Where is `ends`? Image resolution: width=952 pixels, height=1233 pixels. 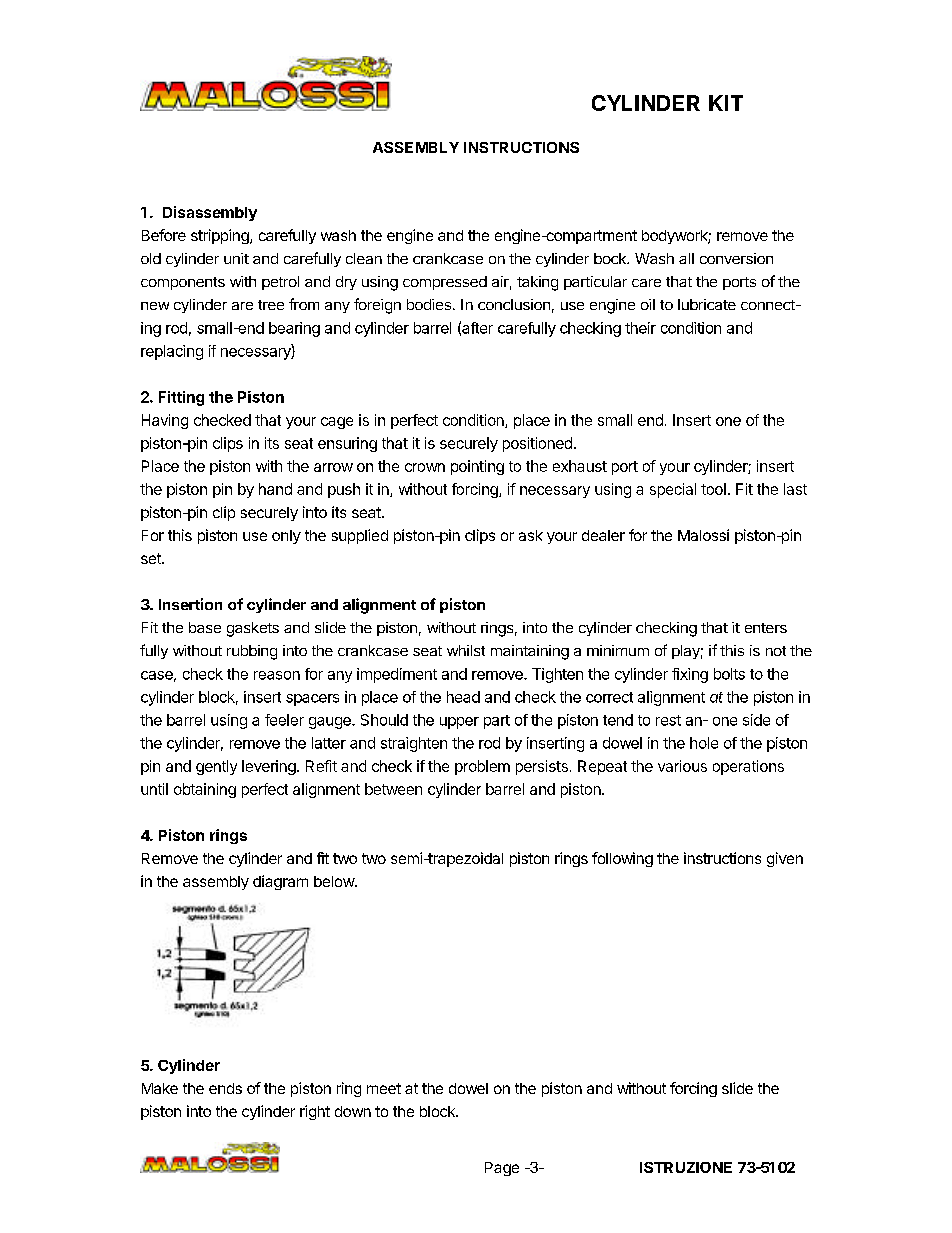 ends is located at coordinates (225, 1088).
